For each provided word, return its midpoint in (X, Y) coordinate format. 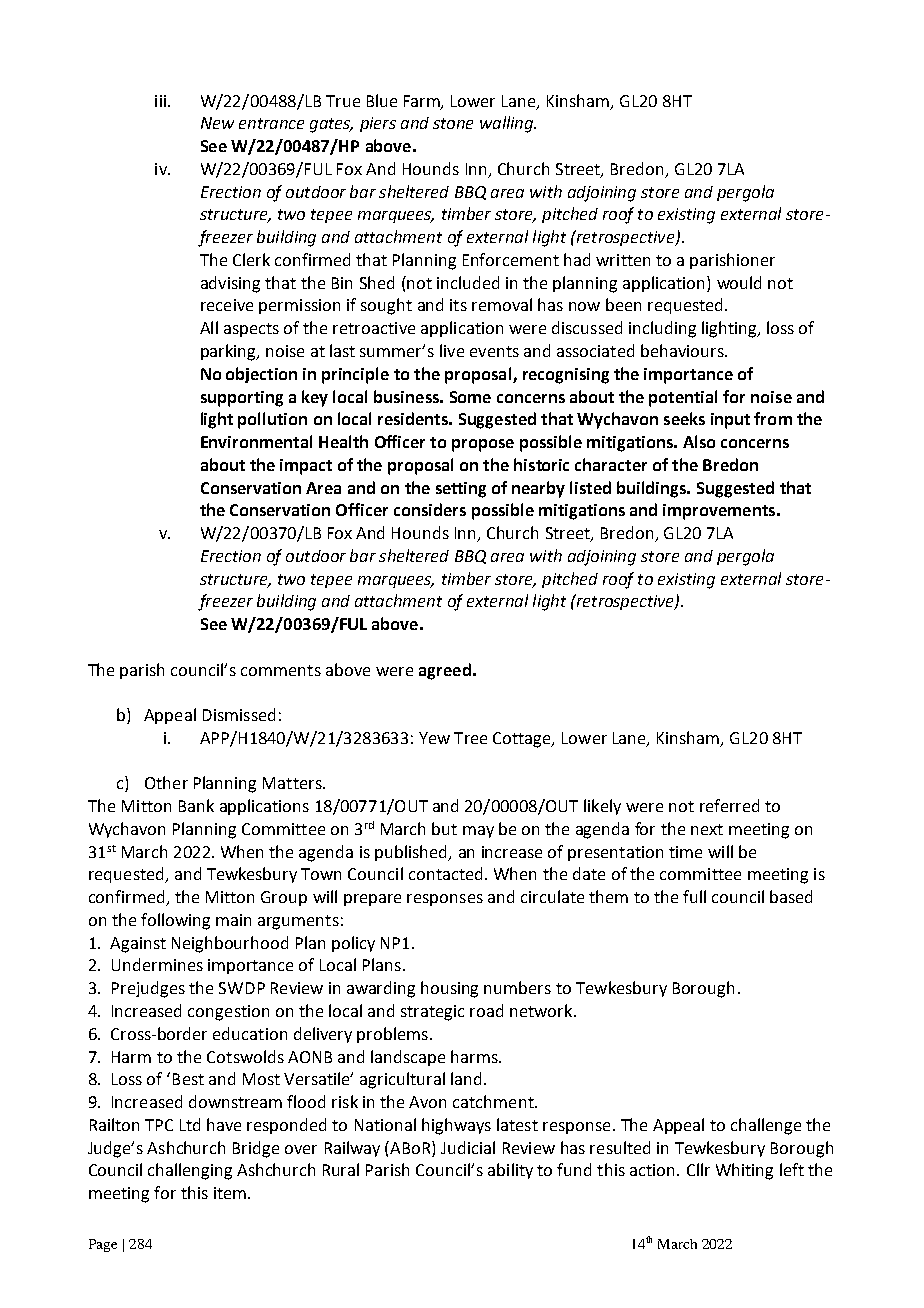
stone (453, 123)
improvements (720, 512)
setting (461, 490)
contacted (445, 873)
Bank (196, 805)
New (217, 123)
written (623, 260)
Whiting (744, 1171)
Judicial (468, 1147)
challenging (190, 1171)
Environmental (256, 441)
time (685, 852)
